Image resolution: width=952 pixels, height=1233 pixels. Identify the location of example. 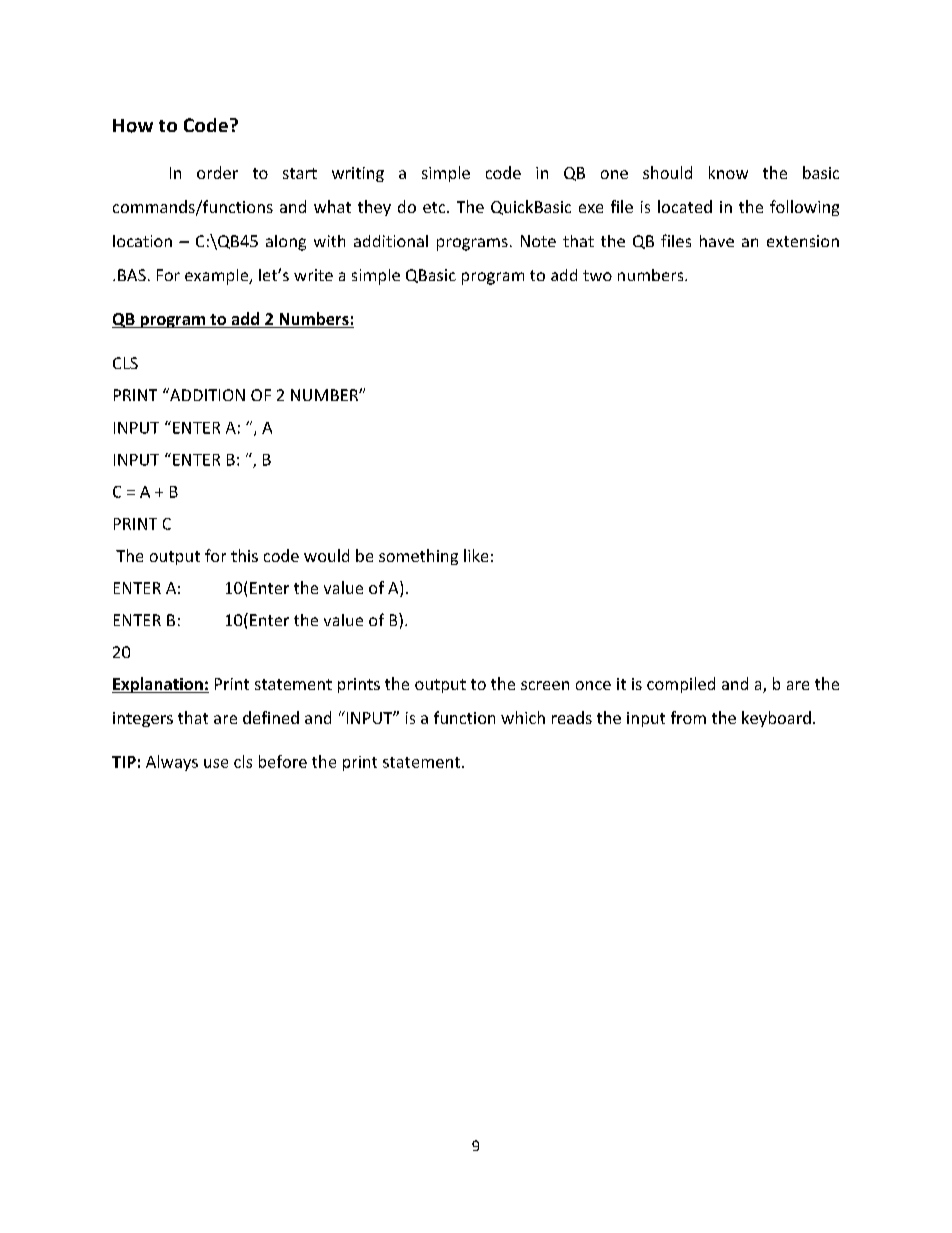
(218, 277).
